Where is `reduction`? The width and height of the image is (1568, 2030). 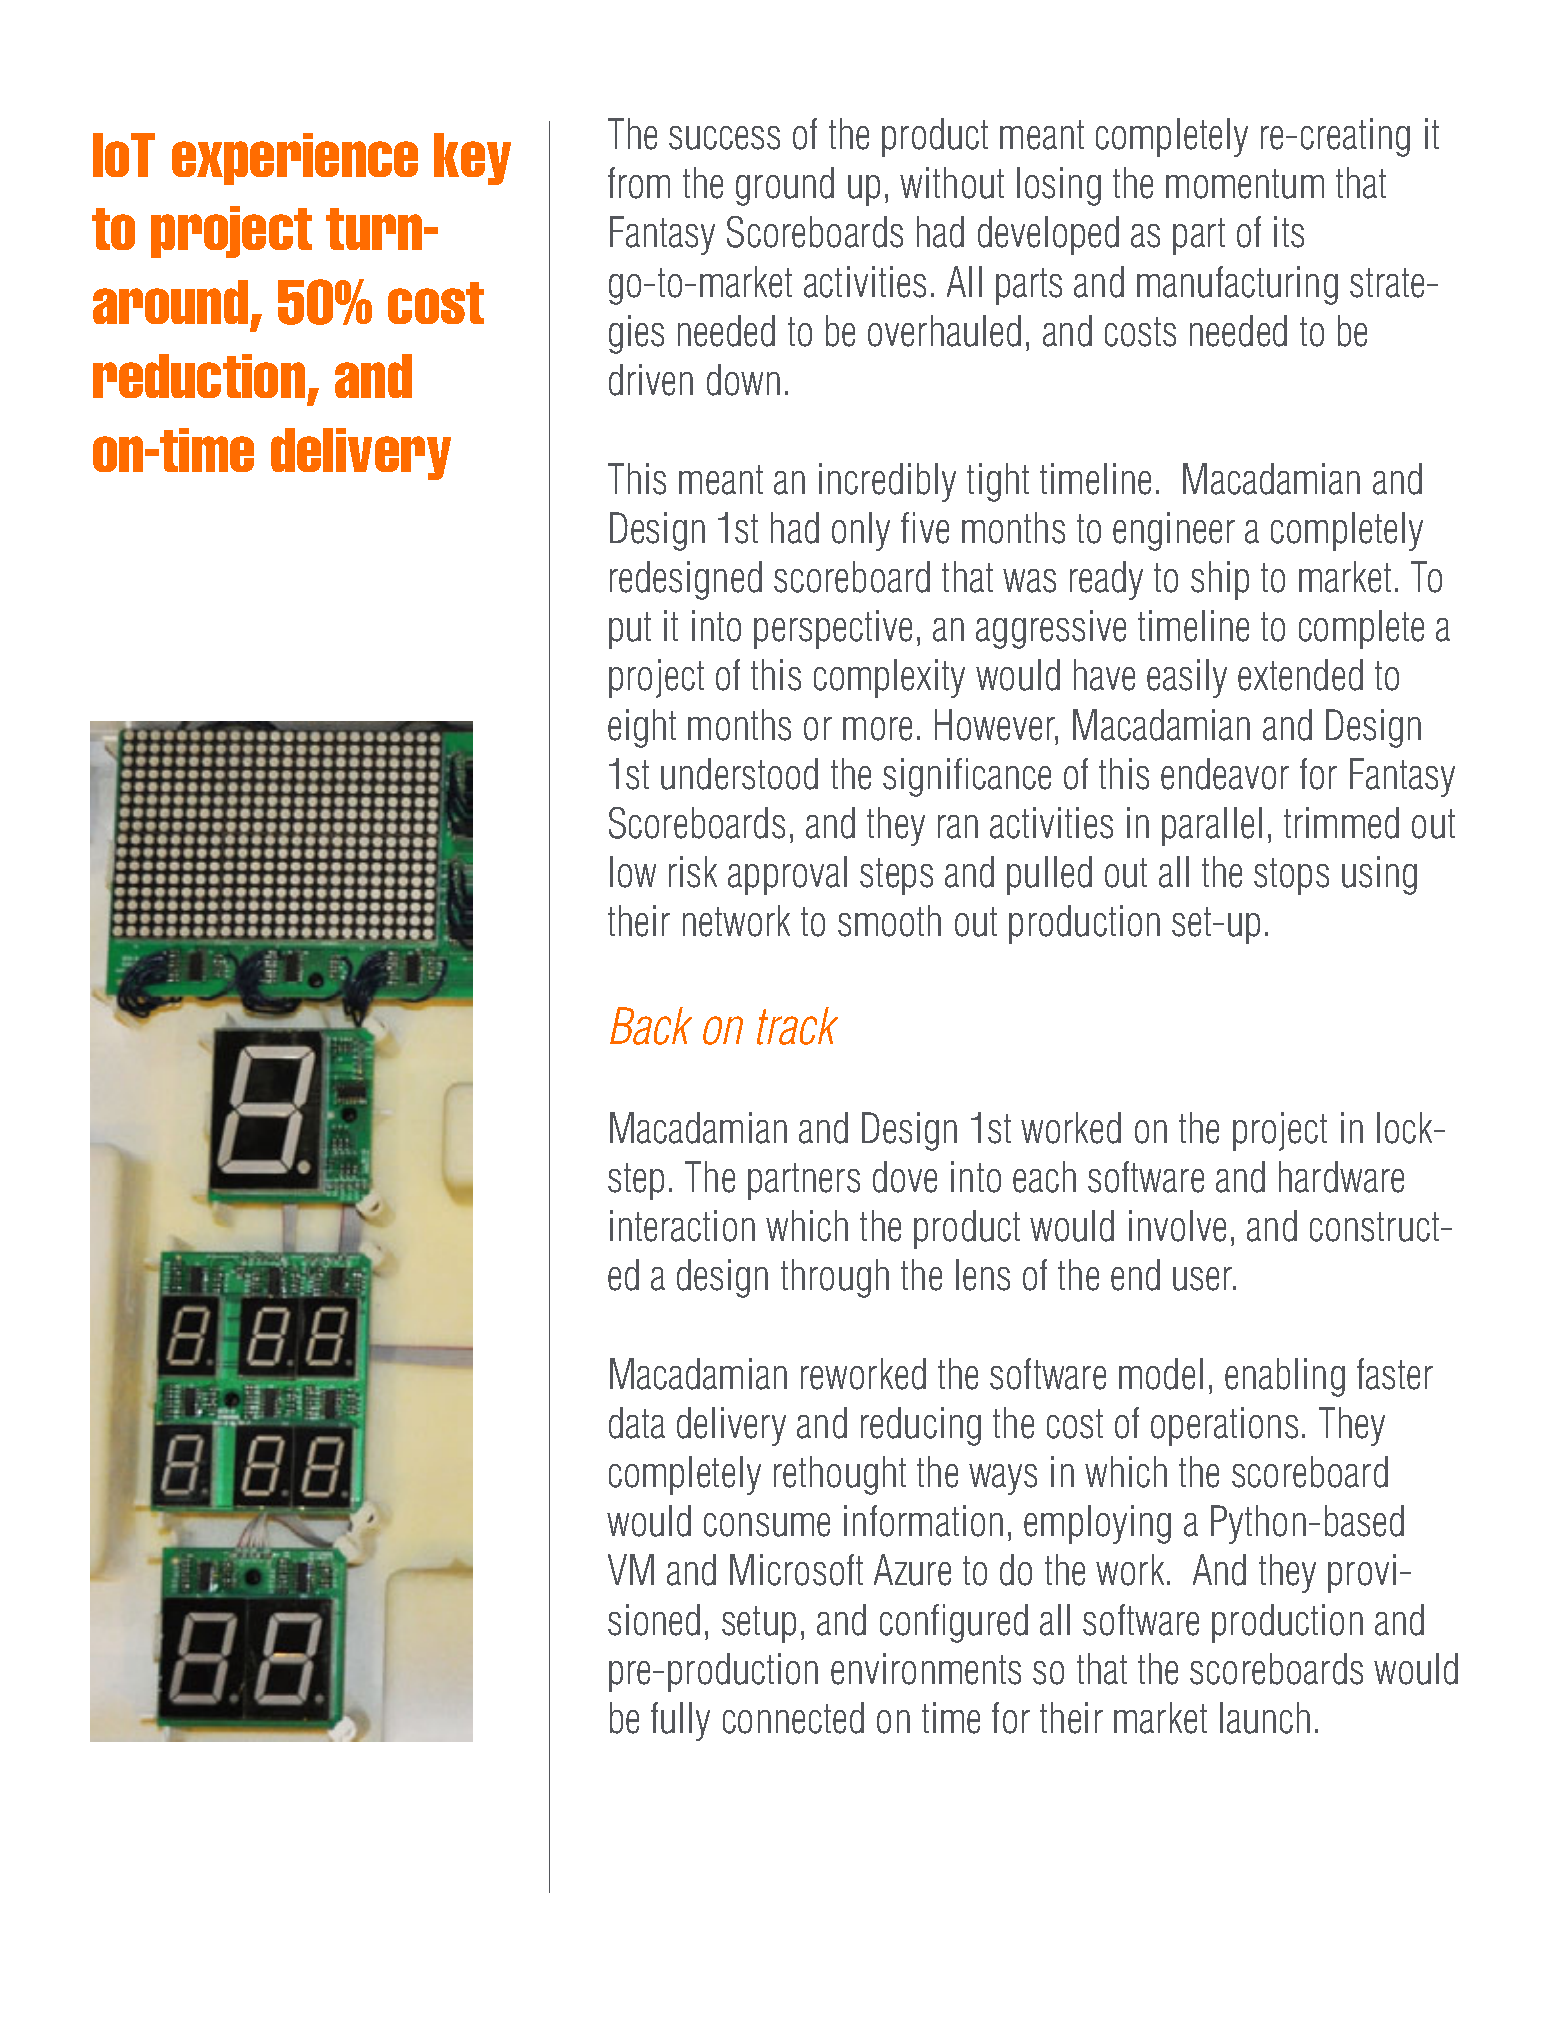 reduction is located at coordinates (199, 376).
